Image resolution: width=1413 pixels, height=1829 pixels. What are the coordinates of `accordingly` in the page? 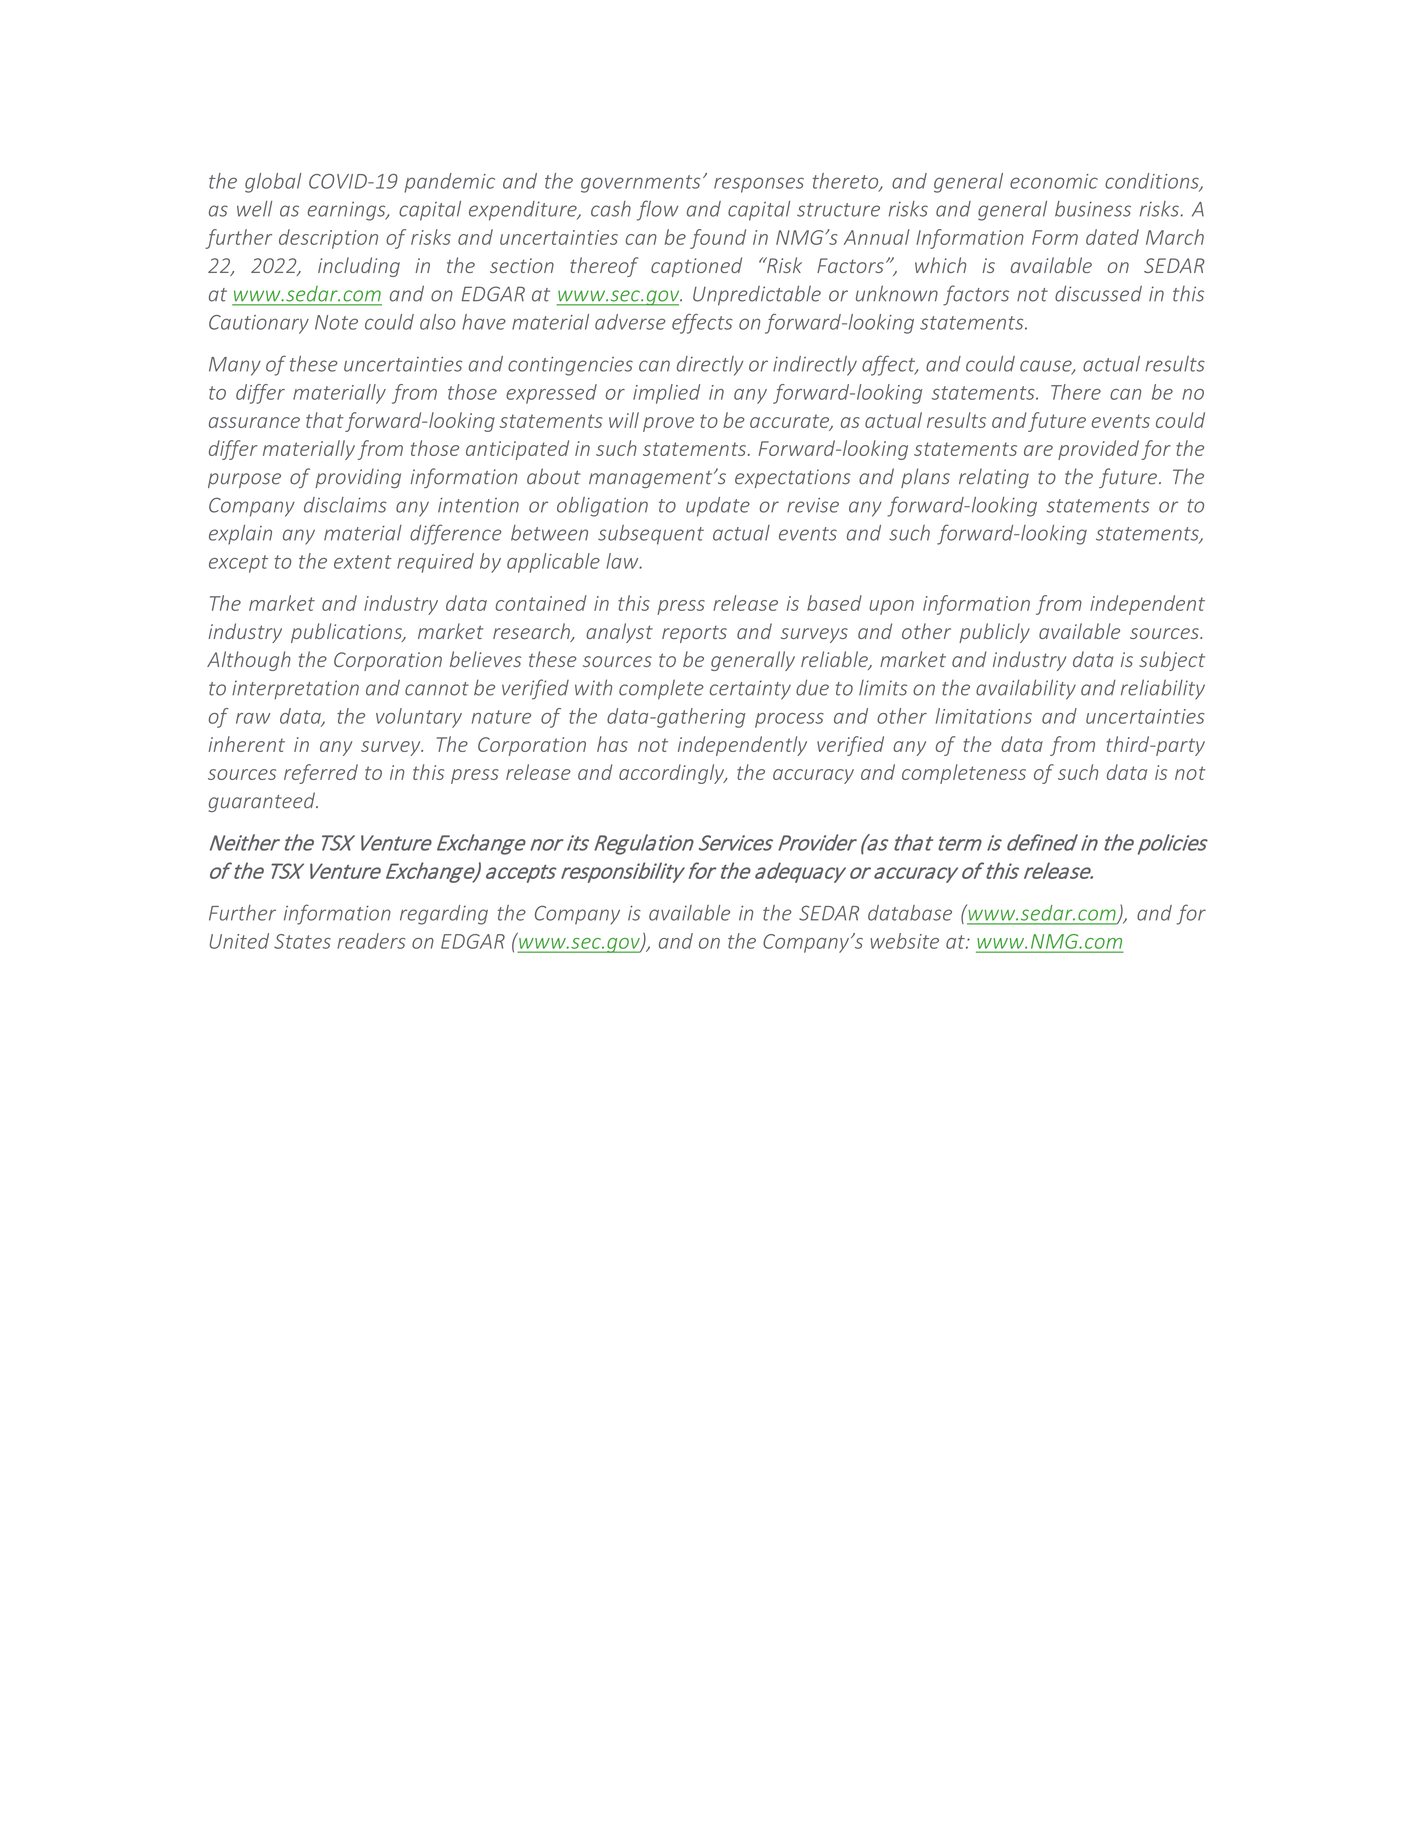 It's located at (672, 774).
